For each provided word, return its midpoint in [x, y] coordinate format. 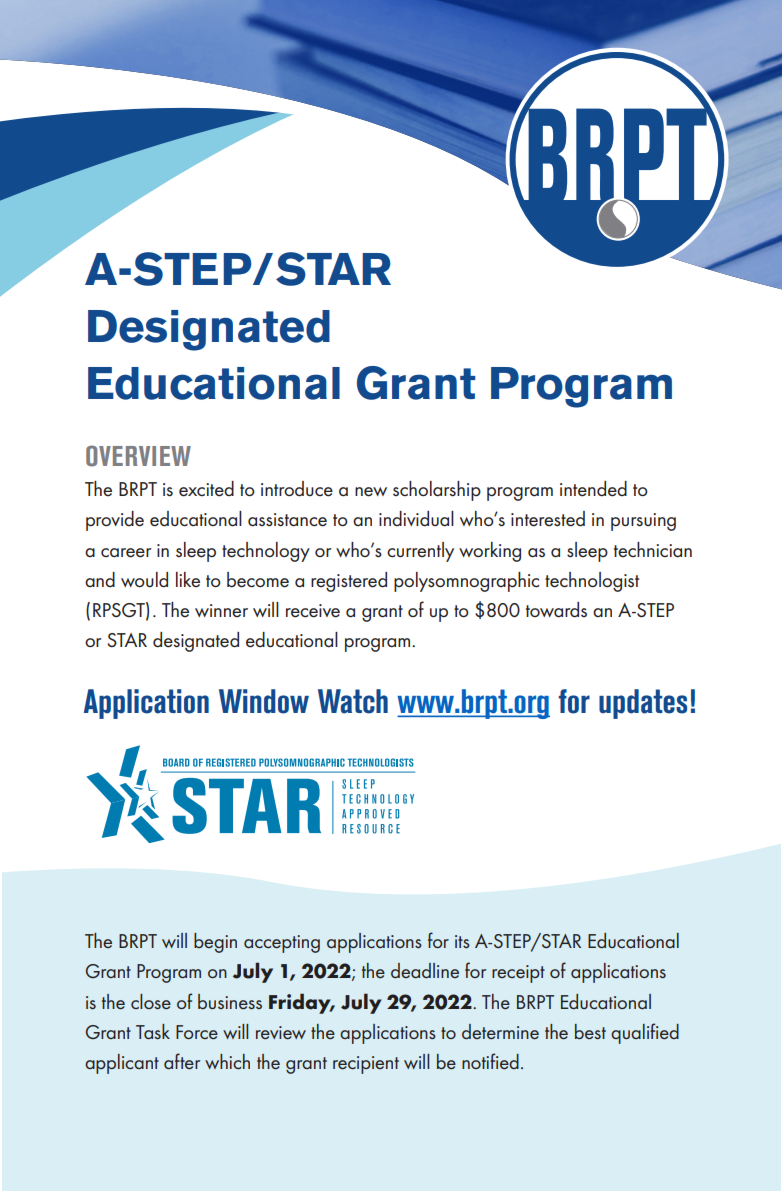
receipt [518, 974]
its [462, 941]
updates [643, 704]
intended [593, 489]
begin [215, 943]
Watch [353, 701]
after [182, 1061]
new [371, 492]
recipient [366, 1065]
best [590, 1031]
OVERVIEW [138, 456]
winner [221, 611]
